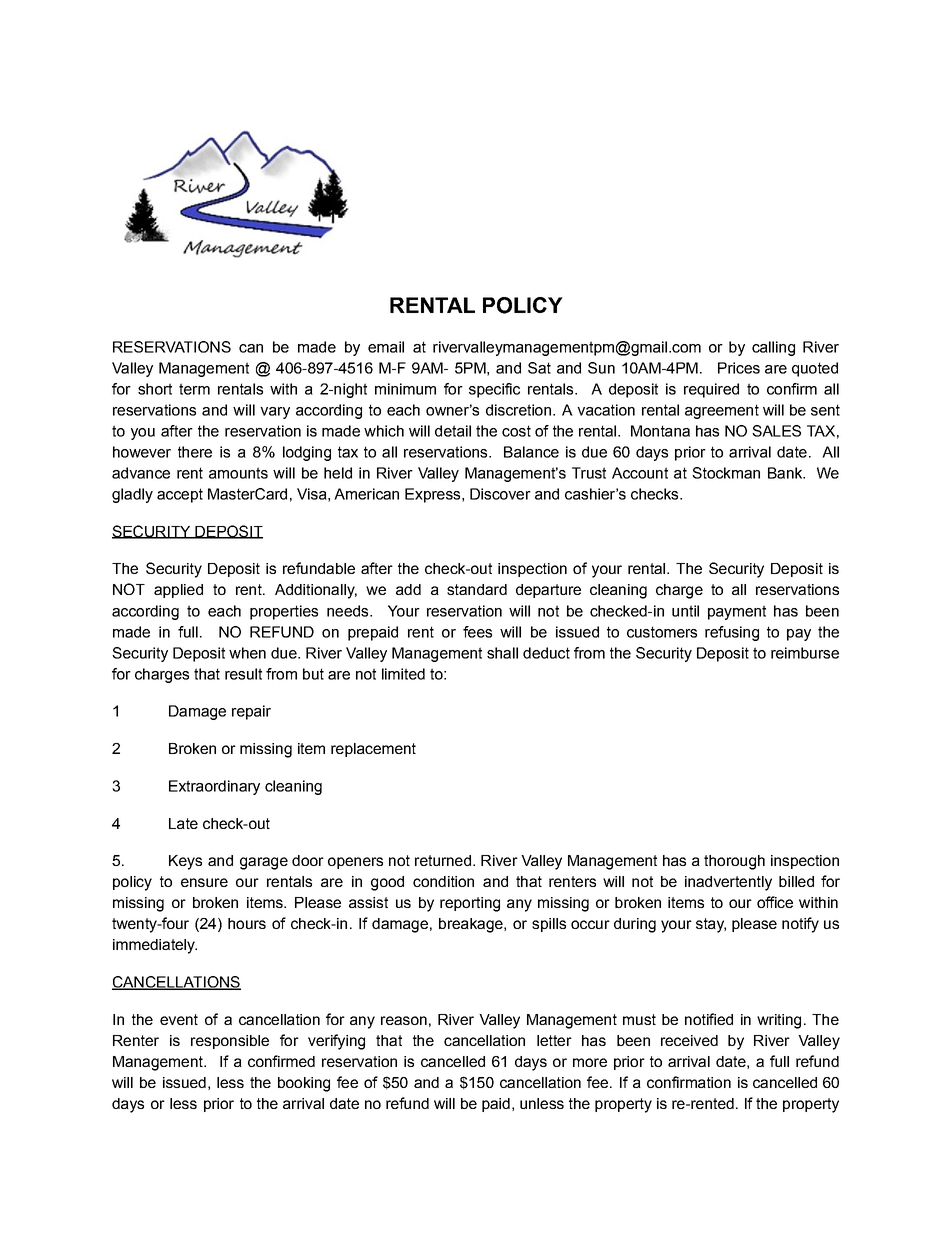  What do you see at coordinates (726, 473) in the page?
I see `Stockman` at bounding box center [726, 473].
